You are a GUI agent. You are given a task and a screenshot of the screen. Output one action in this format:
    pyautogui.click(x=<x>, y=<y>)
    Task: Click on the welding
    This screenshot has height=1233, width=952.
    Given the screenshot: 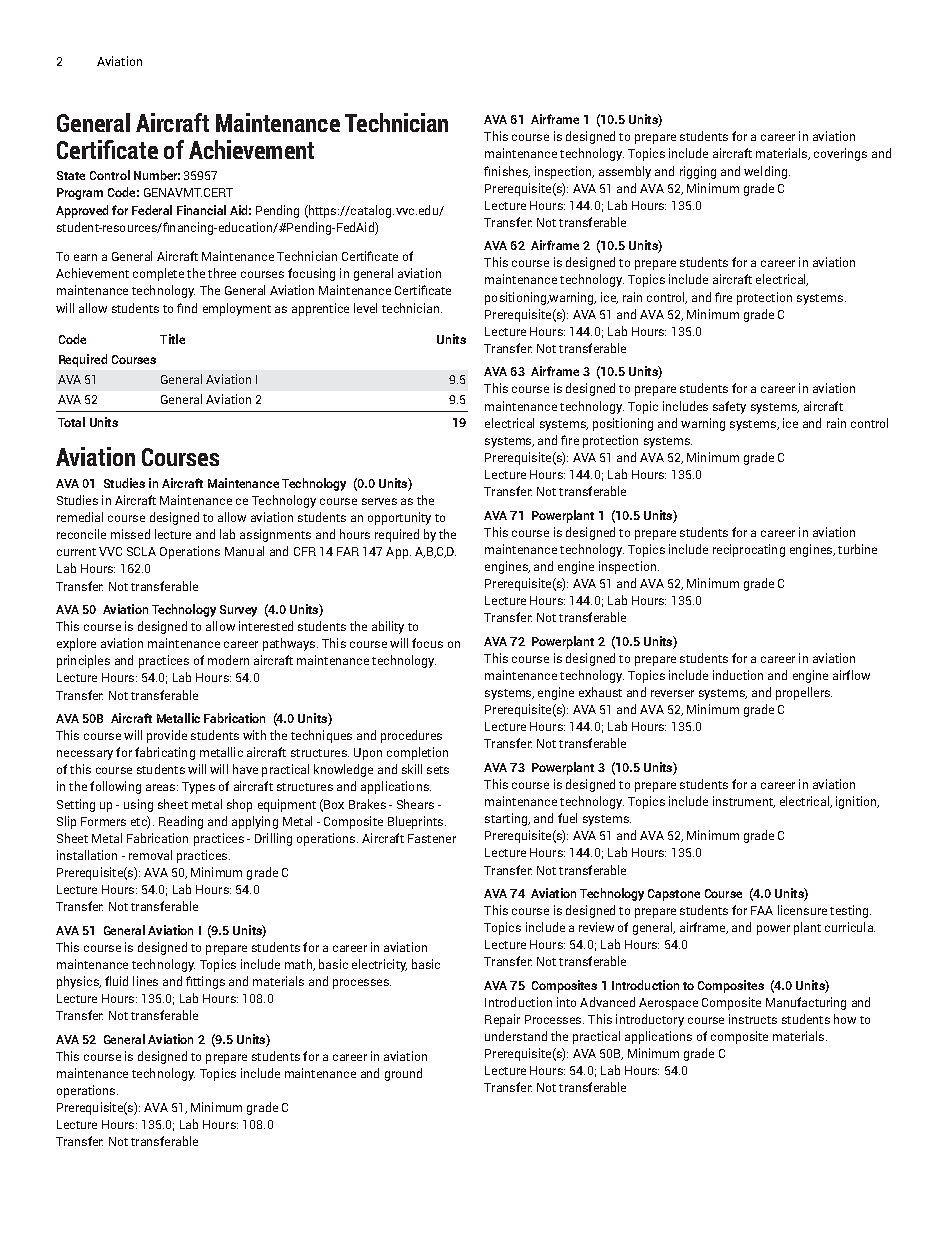 What is the action you would take?
    pyautogui.click(x=767, y=172)
